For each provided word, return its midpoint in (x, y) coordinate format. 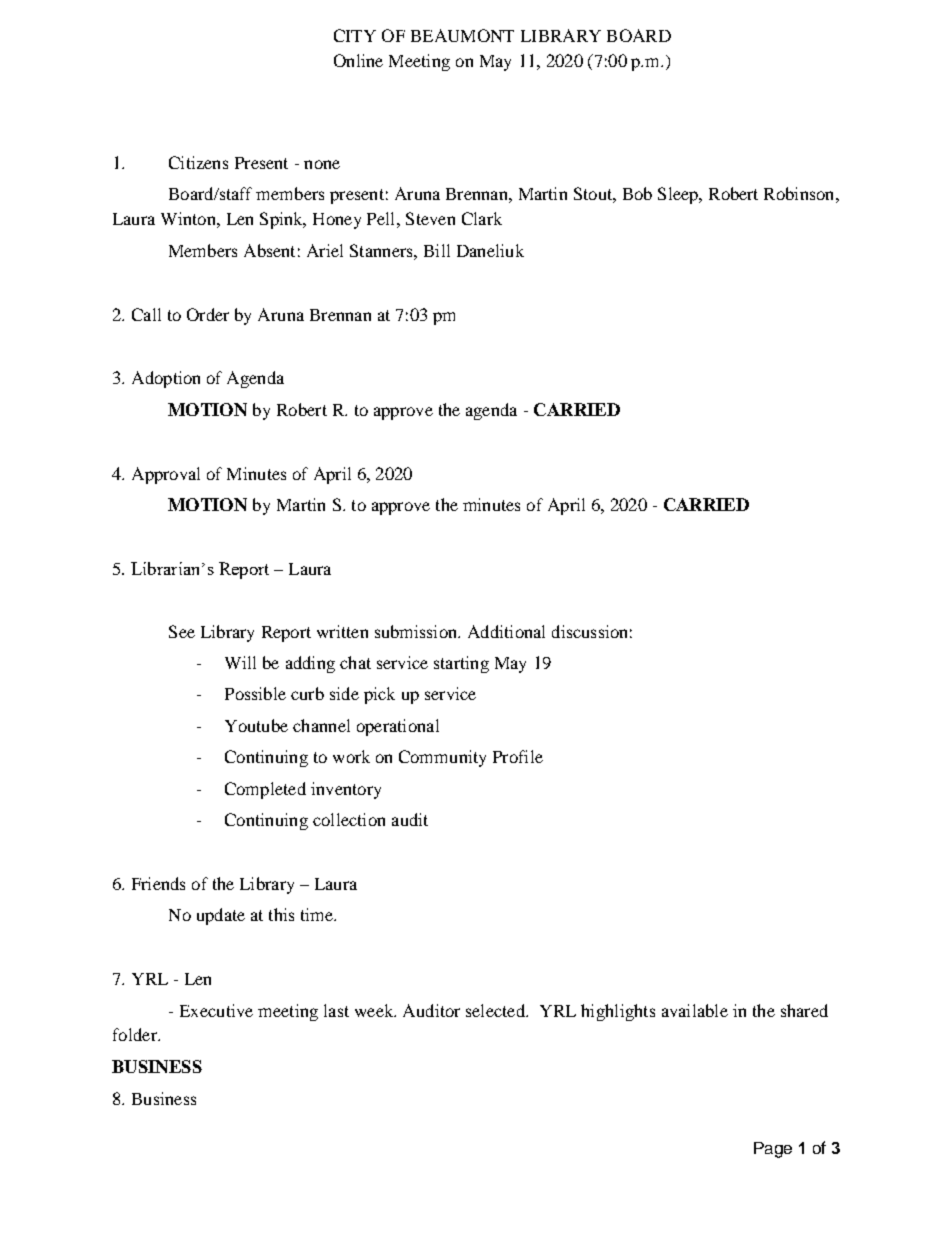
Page (773, 1150)
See (182, 631)
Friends (158, 883)
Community (442, 758)
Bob (637, 193)
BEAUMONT (462, 35)
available (695, 1010)
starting (461, 664)
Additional (506, 631)
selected (496, 1010)
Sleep (679, 195)
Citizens (198, 162)
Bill (437, 250)
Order (208, 314)
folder (136, 1034)
